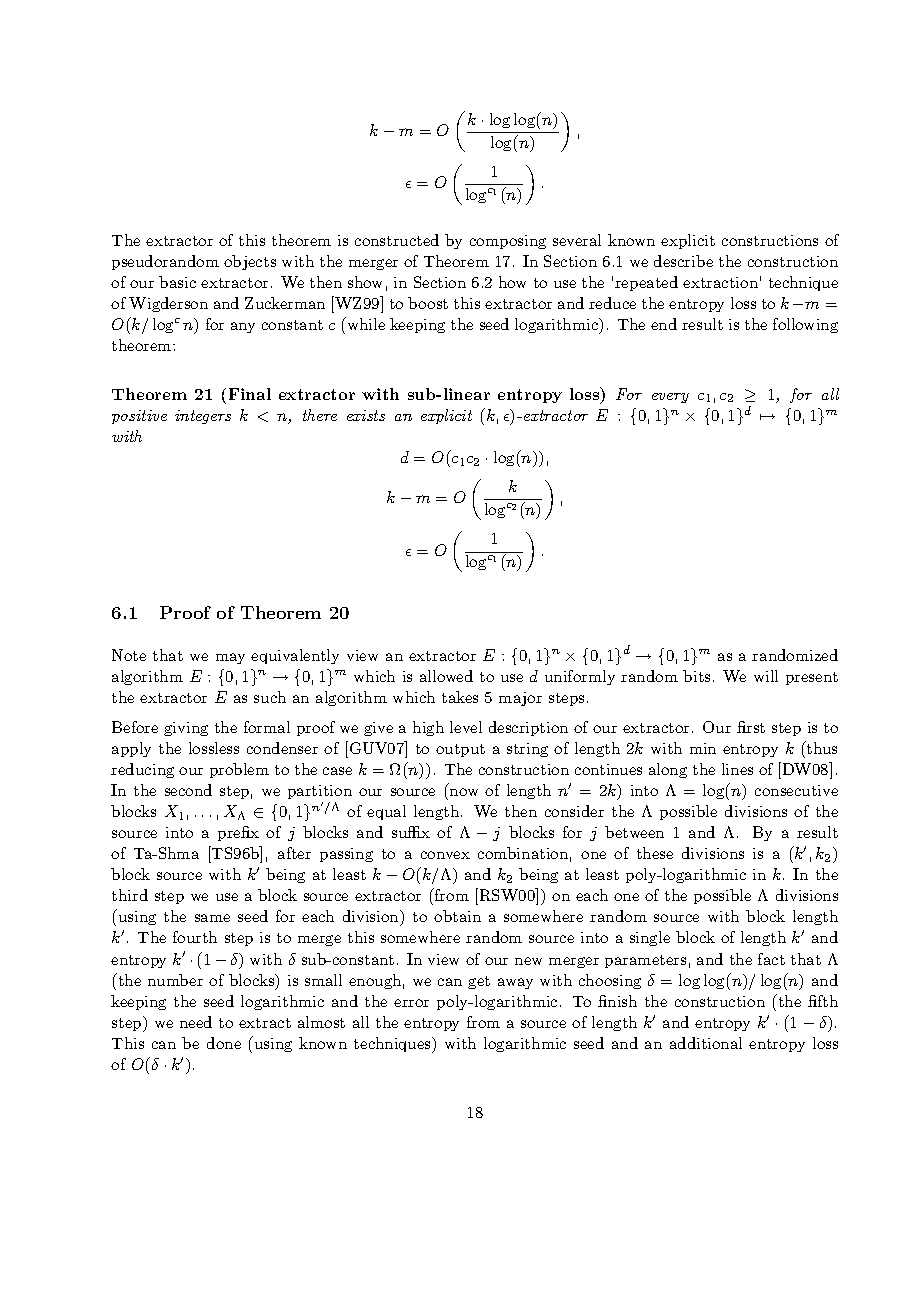 The width and height of the image is (924, 1308). Describe the element at coordinates (446, 676) in the image. I see `allowed` at that location.
